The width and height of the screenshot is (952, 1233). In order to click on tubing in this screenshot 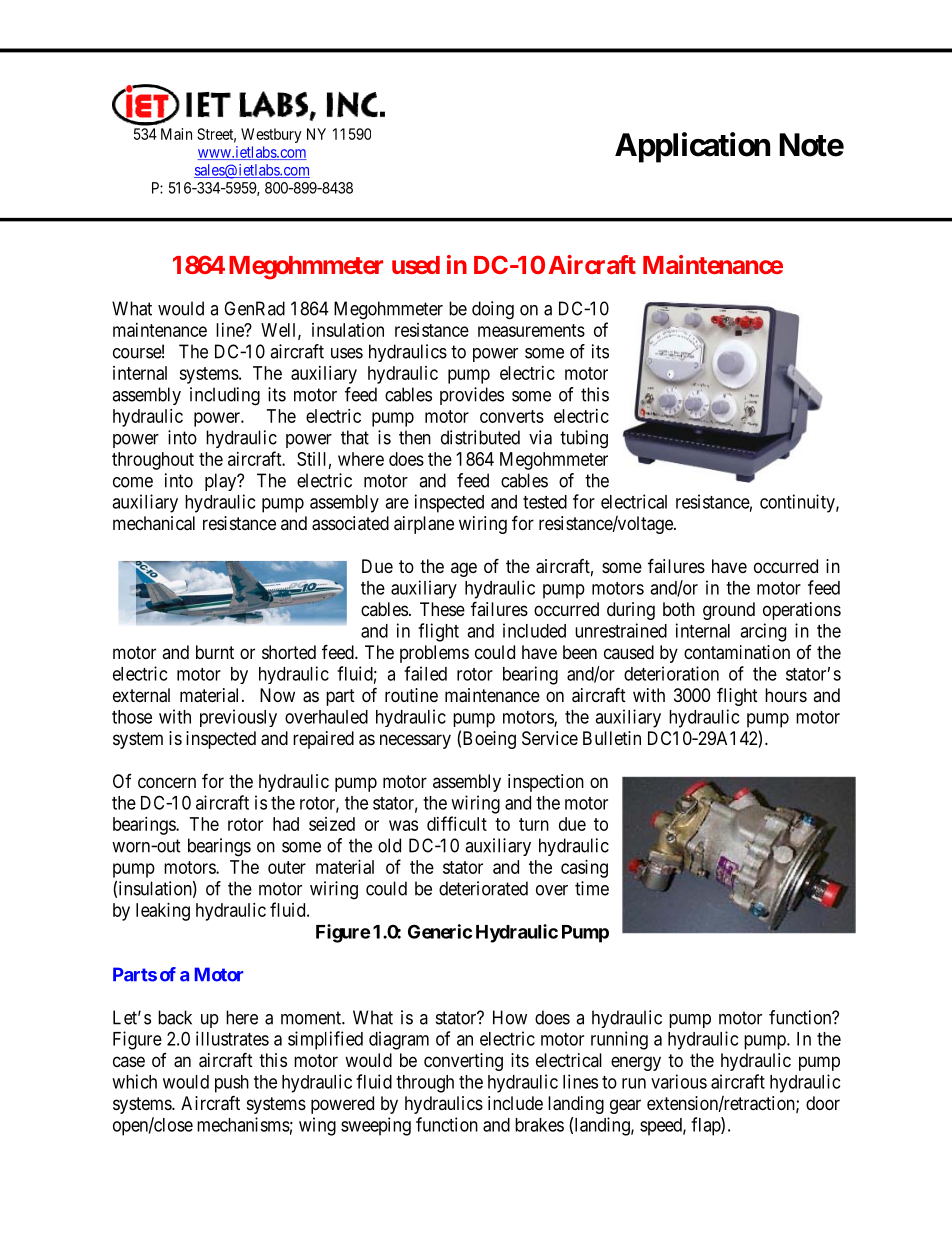, I will do `click(584, 439)`.
